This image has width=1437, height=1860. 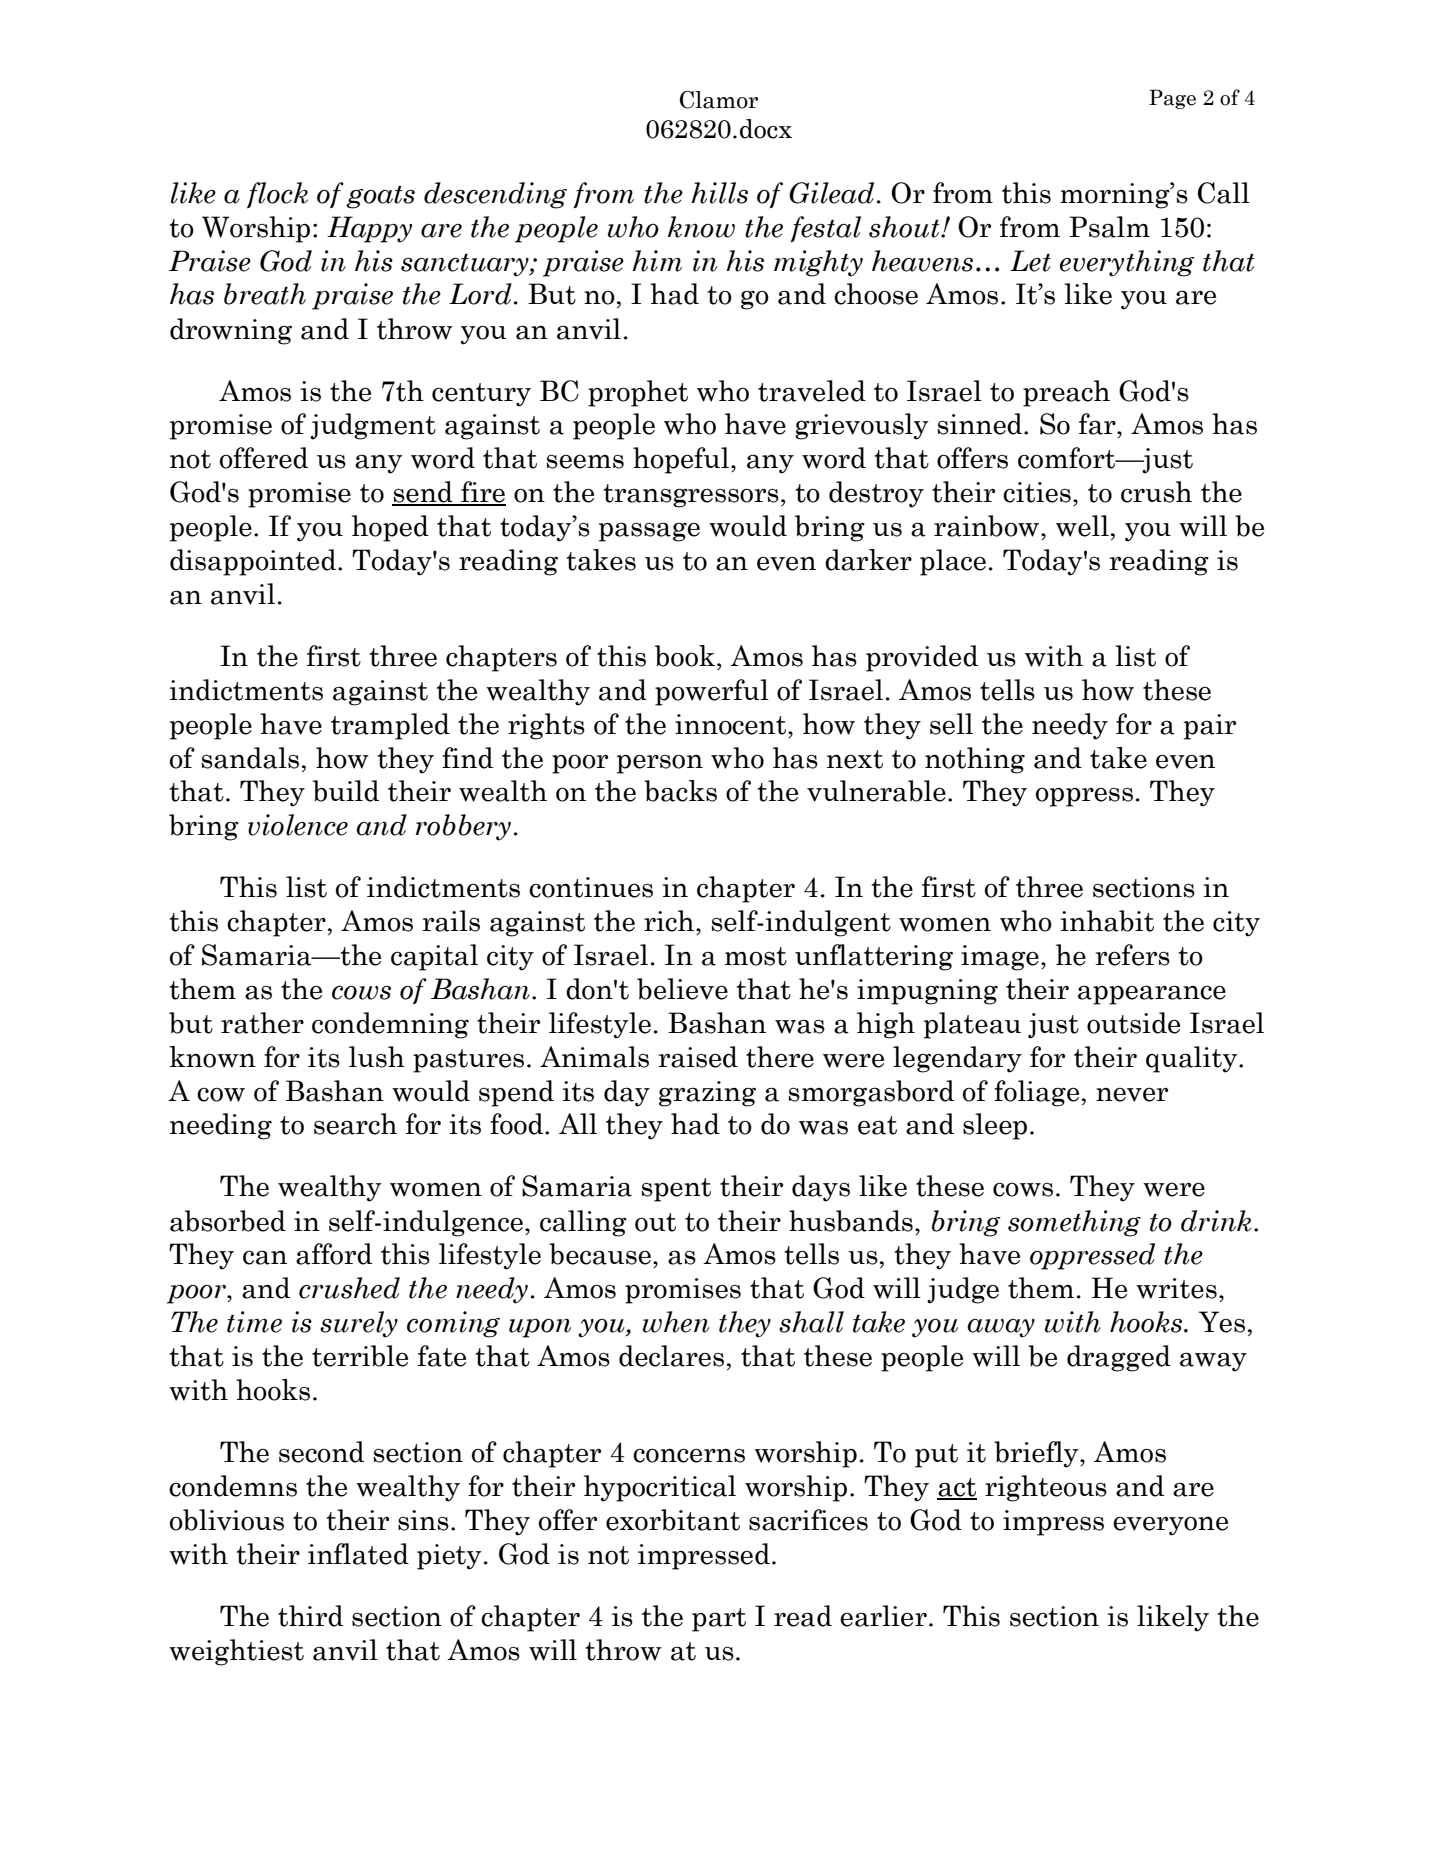 I want to click on search, so click(x=355, y=1124).
